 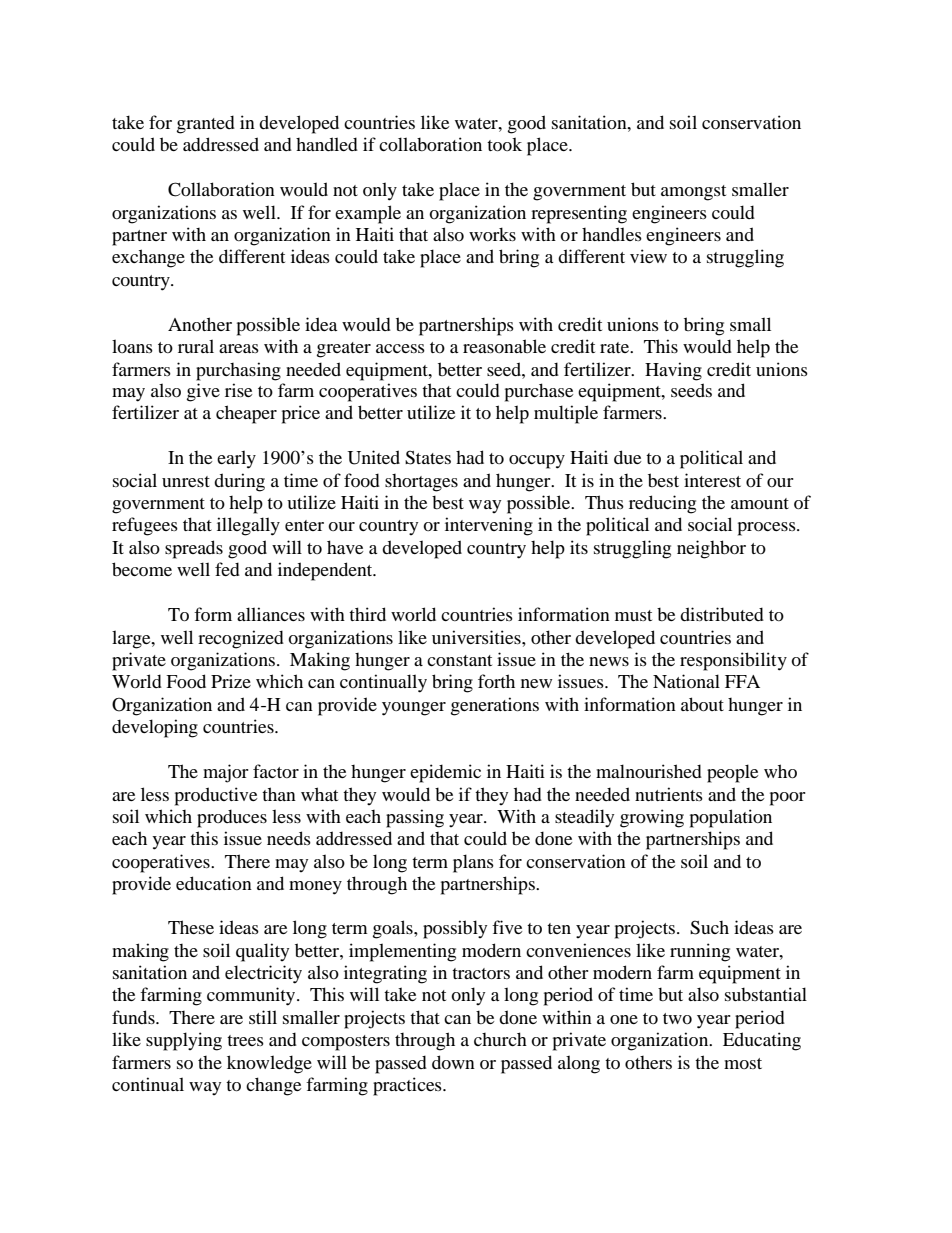 What do you see at coordinates (184, 1041) in the screenshot?
I see `supplying` at bounding box center [184, 1041].
